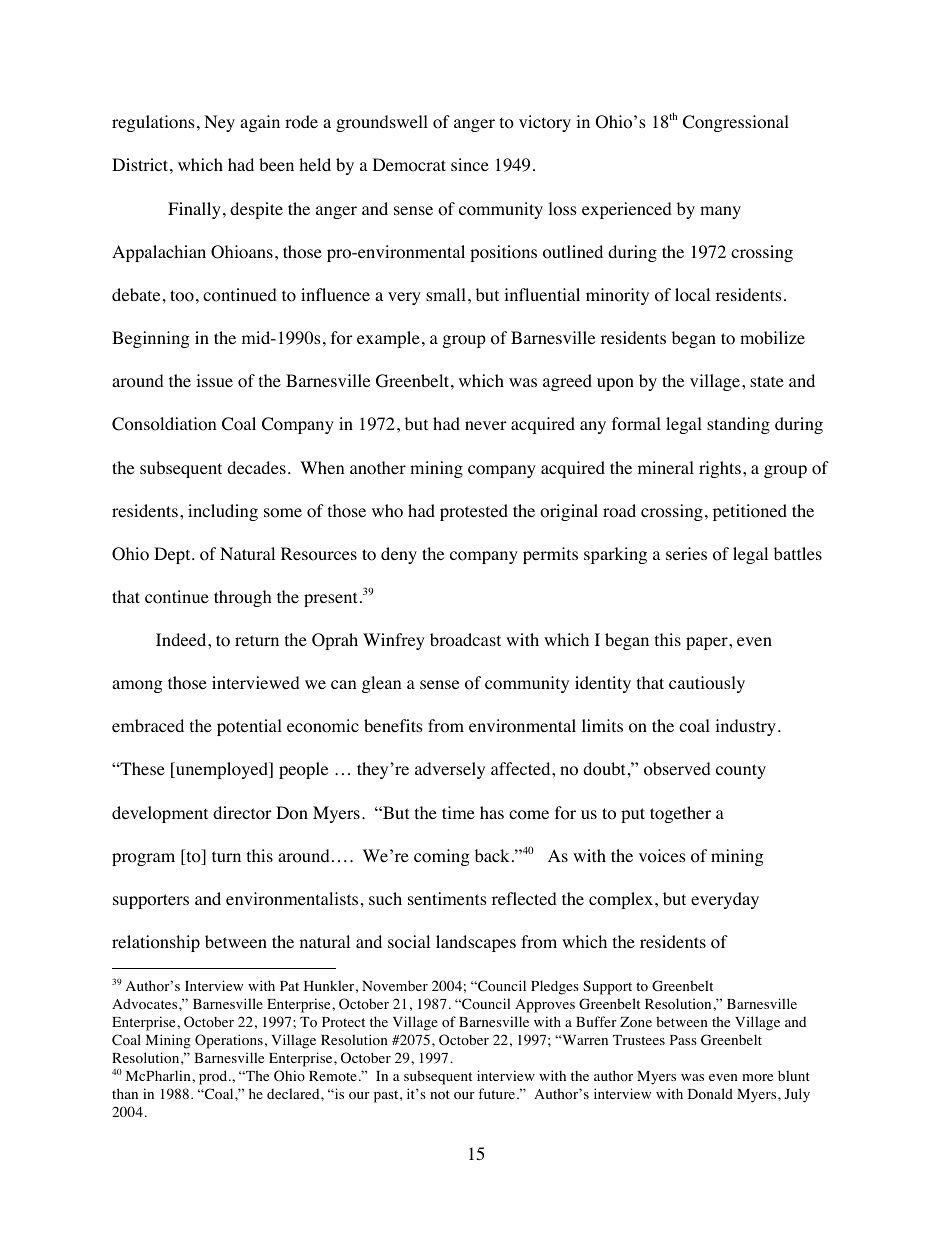  What do you see at coordinates (486, 425) in the screenshot?
I see `never` at bounding box center [486, 425].
